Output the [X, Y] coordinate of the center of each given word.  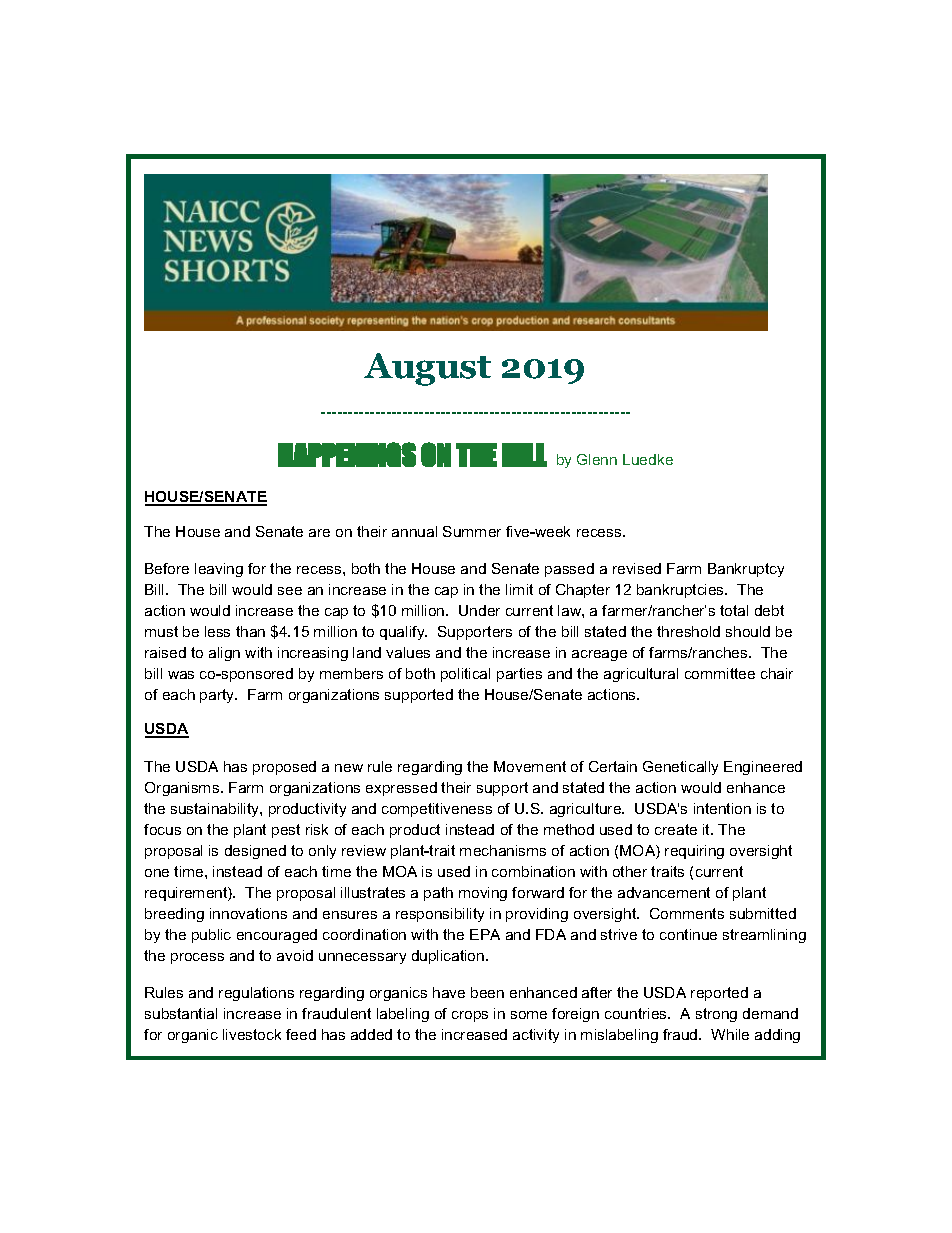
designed [255, 852]
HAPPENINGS [347, 454]
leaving [219, 570]
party [218, 696]
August [427, 369]
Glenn [597, 459]
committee [720, 673]
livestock [252, 1034]
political [465, 675]
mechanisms [503, 850]
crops [470, 1016]
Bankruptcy [746, 570]
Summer [472, 531]
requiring [694, 852]
